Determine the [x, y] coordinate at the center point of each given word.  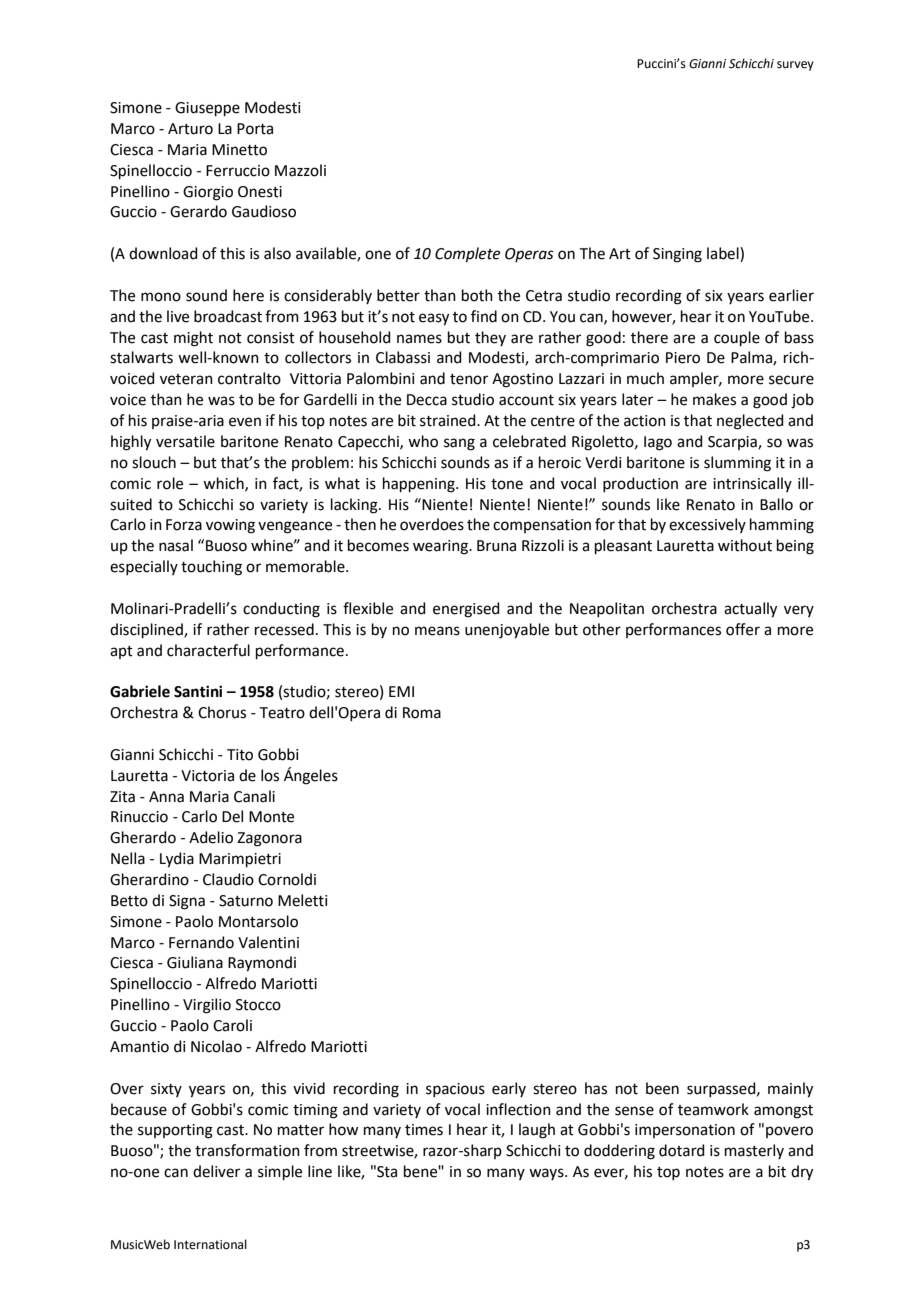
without [745, 545]
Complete [467, 254]
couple [737, 338]
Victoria [207, 776]
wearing [442, 547]
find [484, 316]
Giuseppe [207, 109]
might [193, 339]
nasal [176, 545]
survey [795, 66]
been [662, 1088]
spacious [455, 1090]
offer [743, 629]
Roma [422, 713]
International [210, 1244]
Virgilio [207, 1006]
